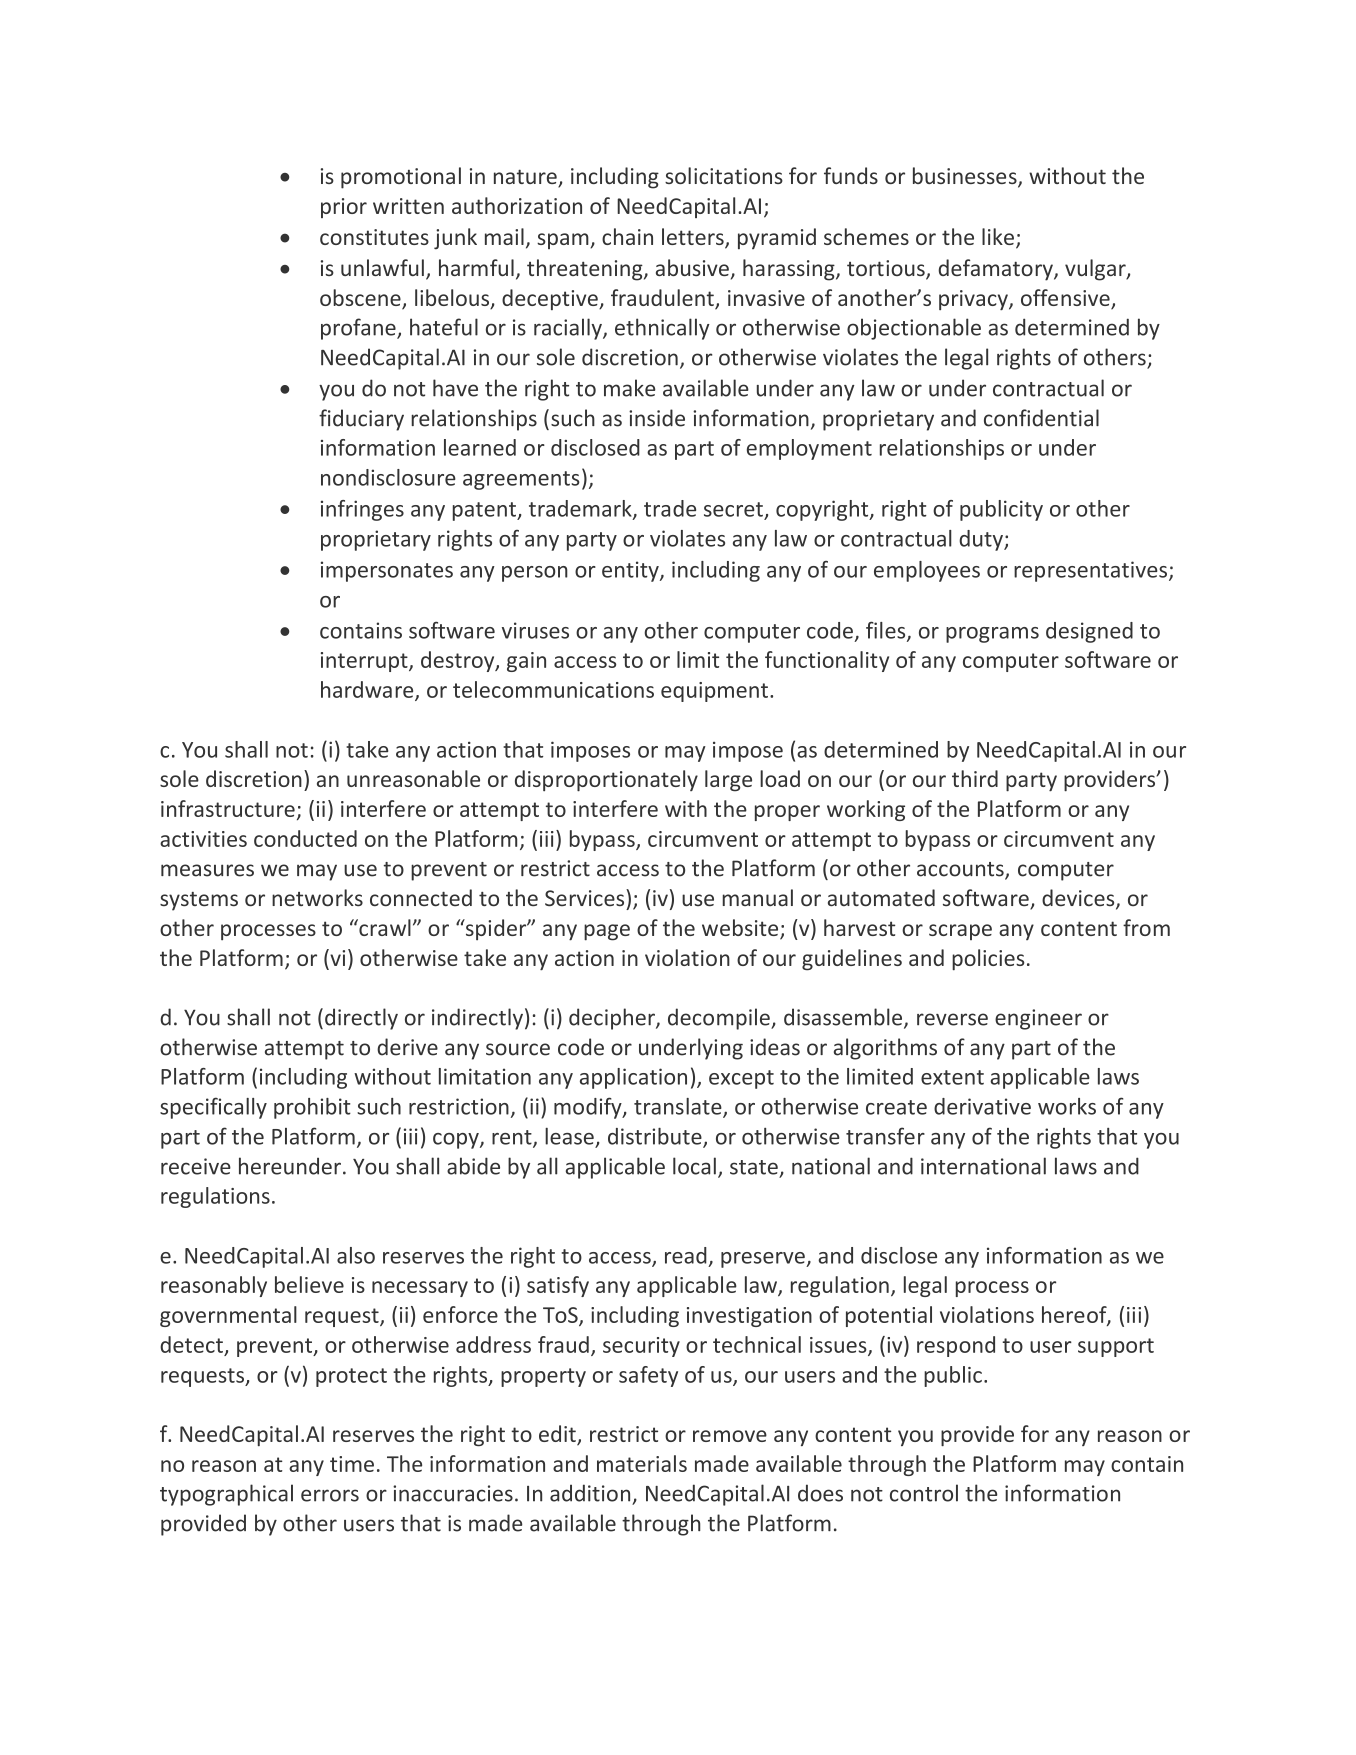  I want to click on time, so click(352, 1464).
